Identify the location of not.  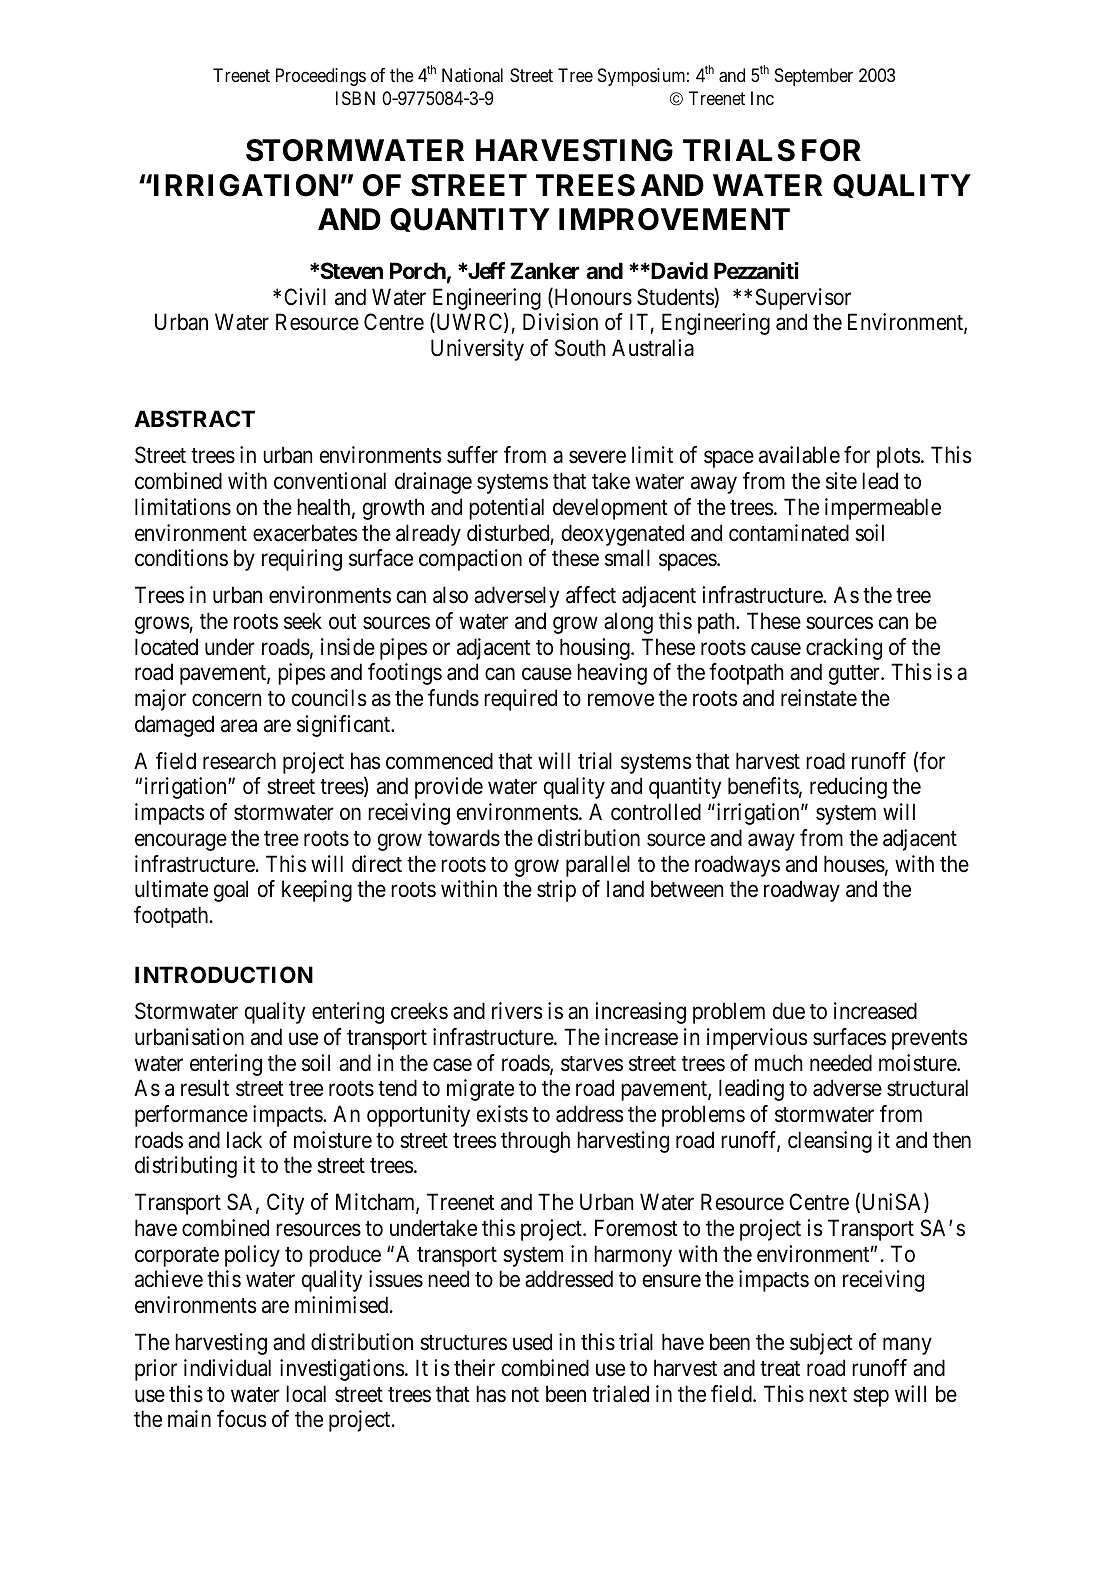
(525, 1395).
